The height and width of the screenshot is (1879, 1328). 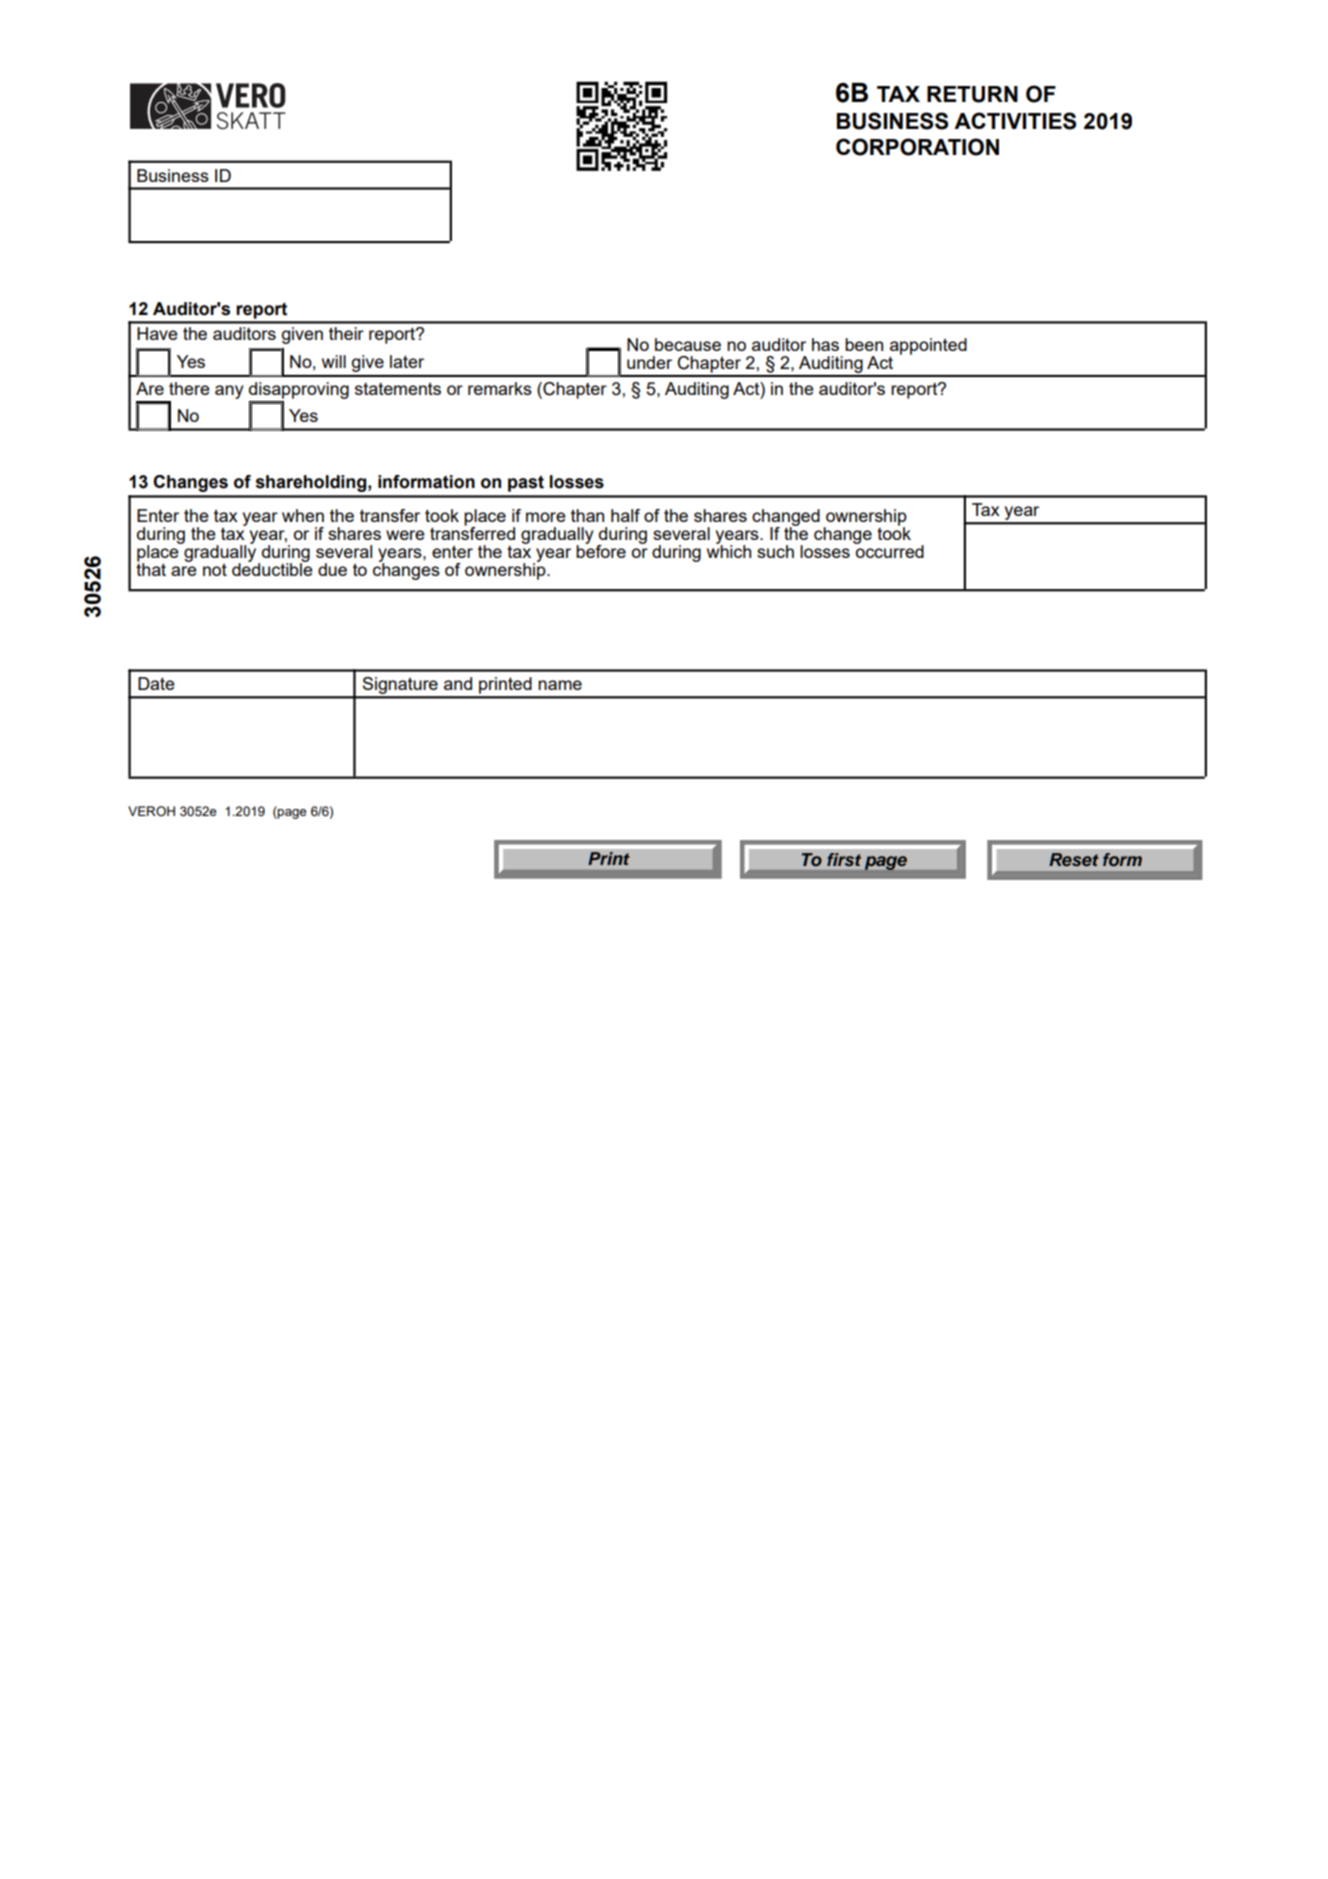 What do you see at coordinates (972, 94) in the screenshot?
I see `RETURN` at bounding box center [972, 94].
